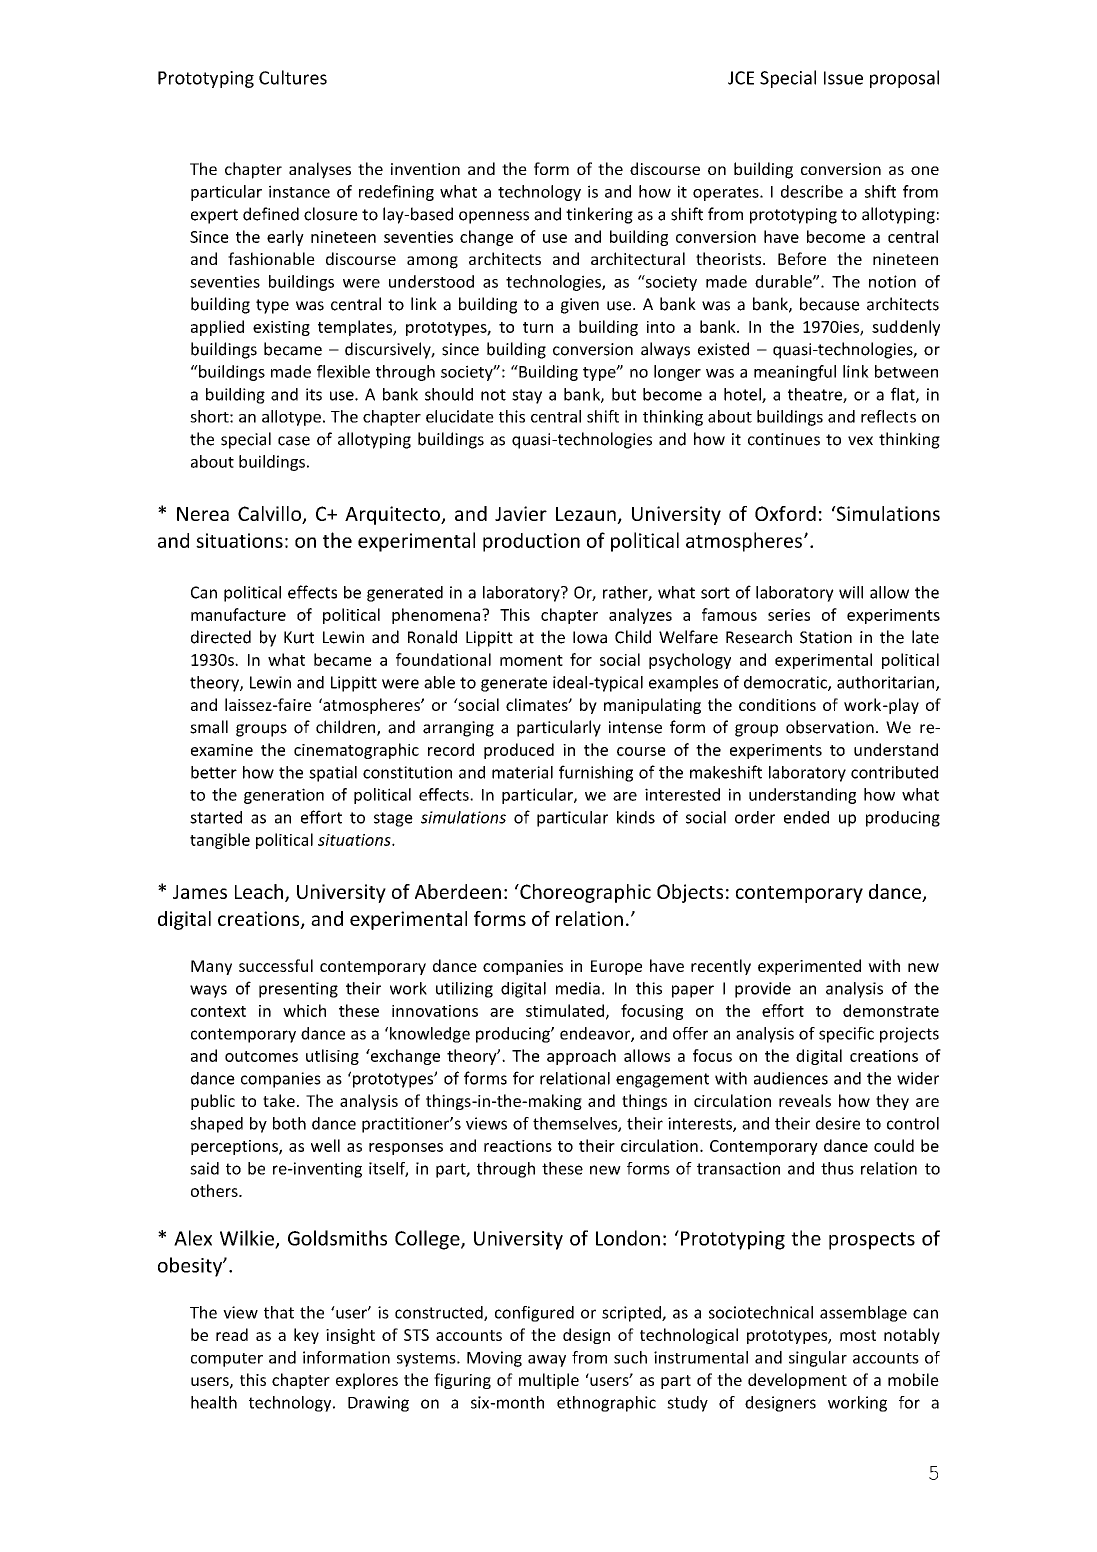 The width and height of the screenshot is (1097, 1552). Describe the element at coordinates (843, 78) in the screenshot. I see `Issue` at that location.
